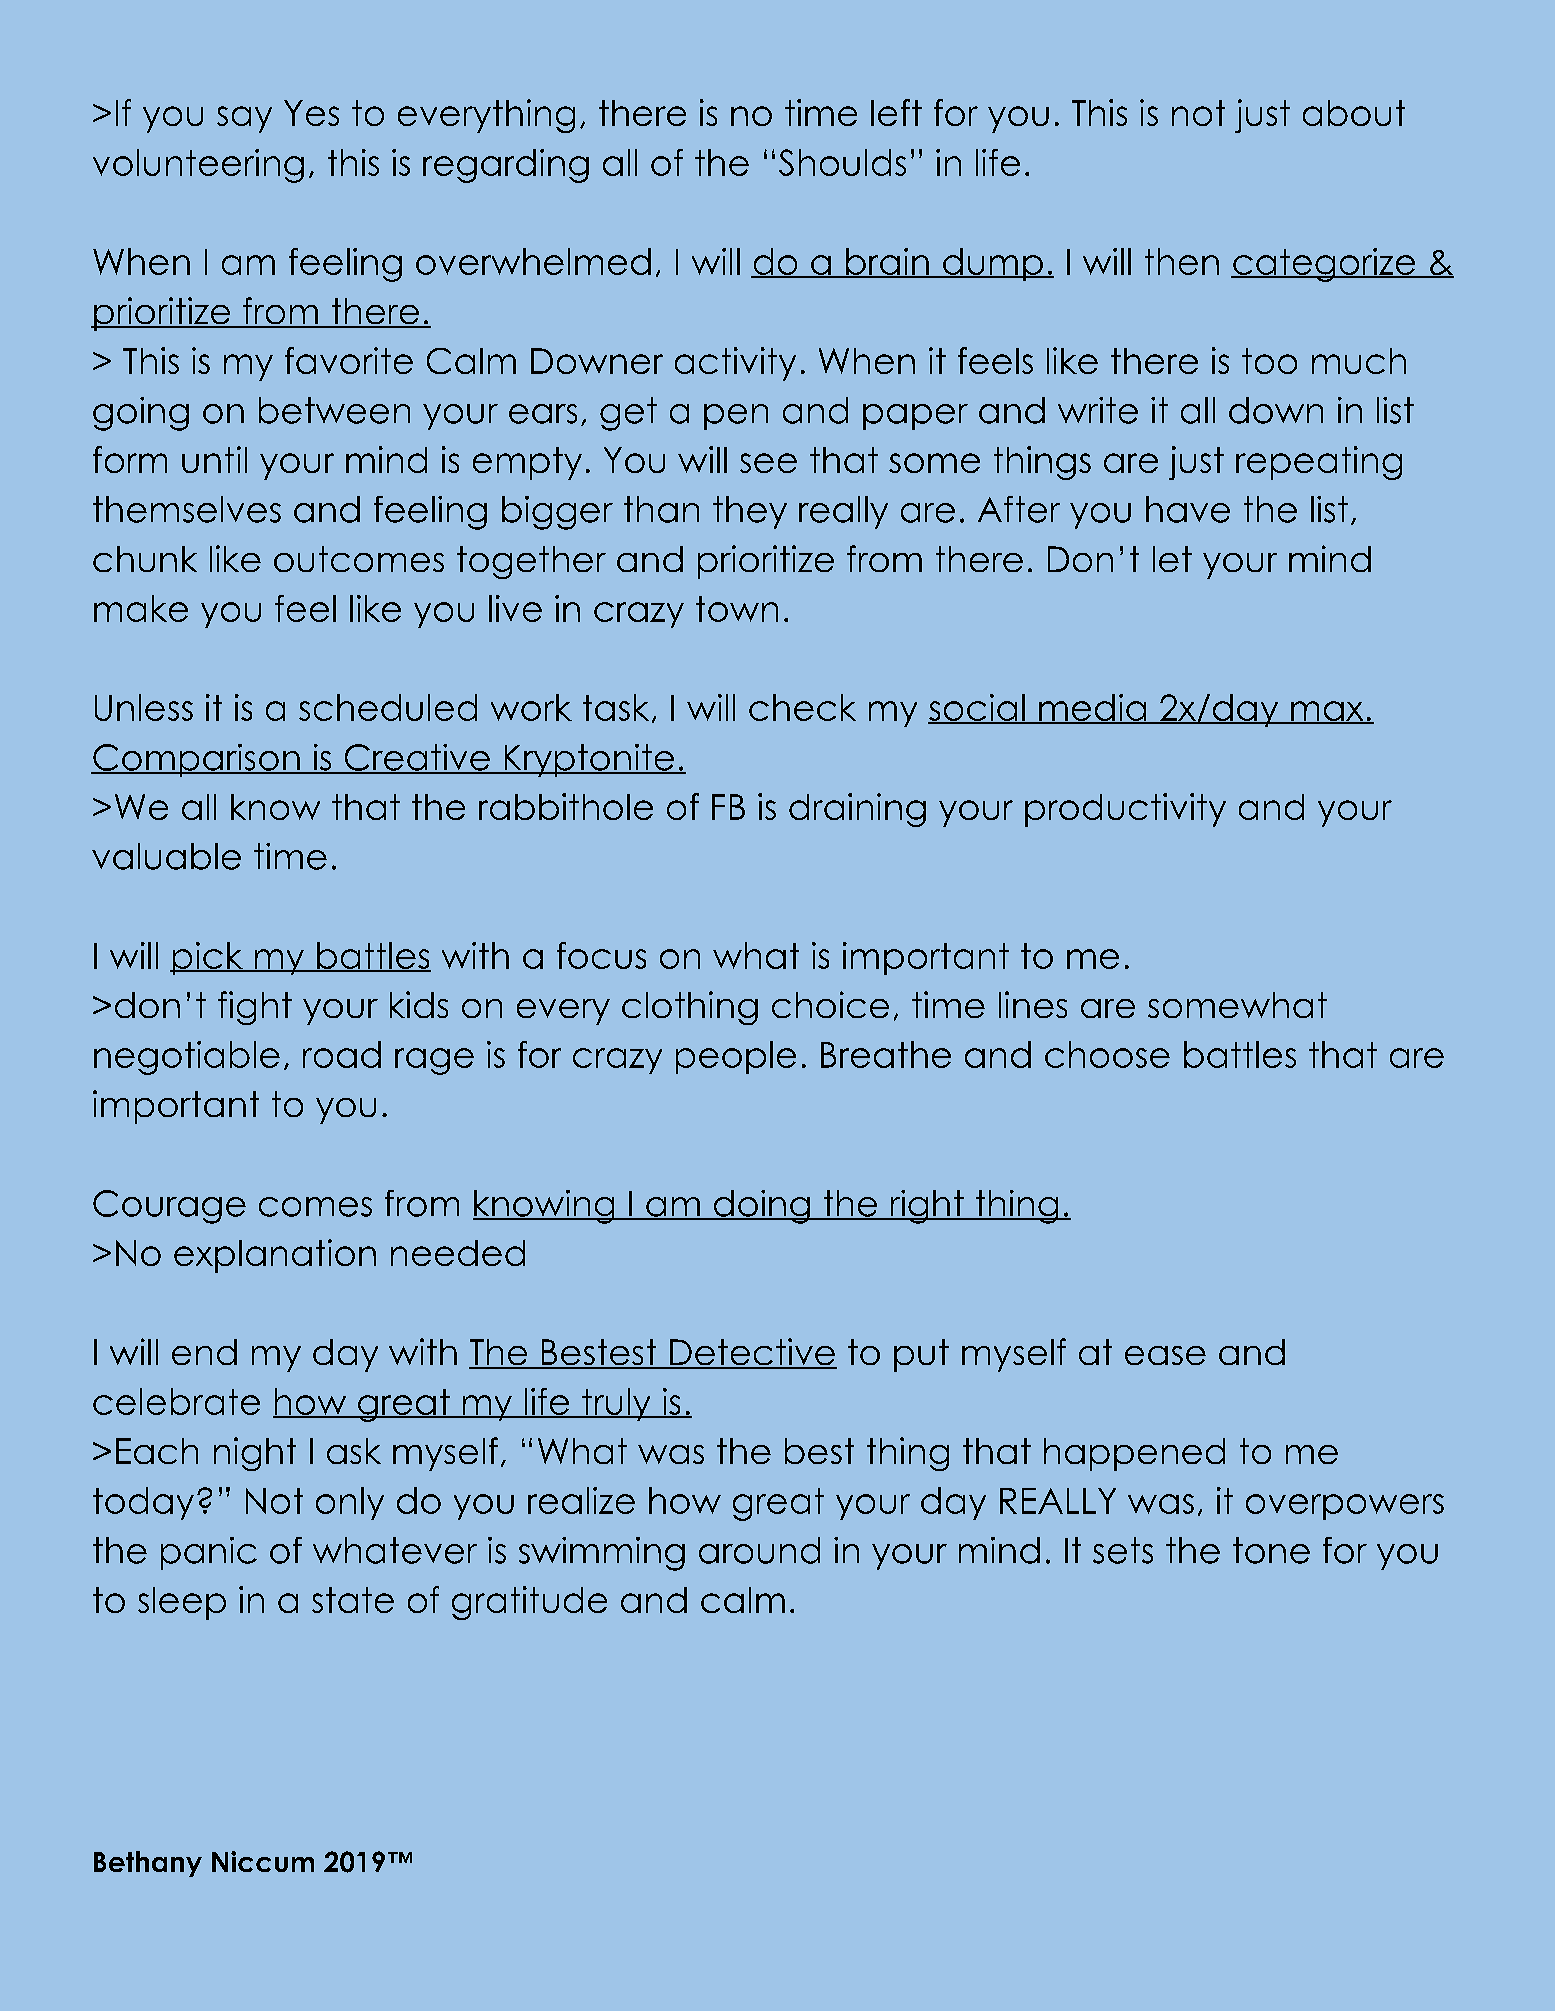  Describe the element at coordinates (244, 119) in the page. I see `say` at that location.
